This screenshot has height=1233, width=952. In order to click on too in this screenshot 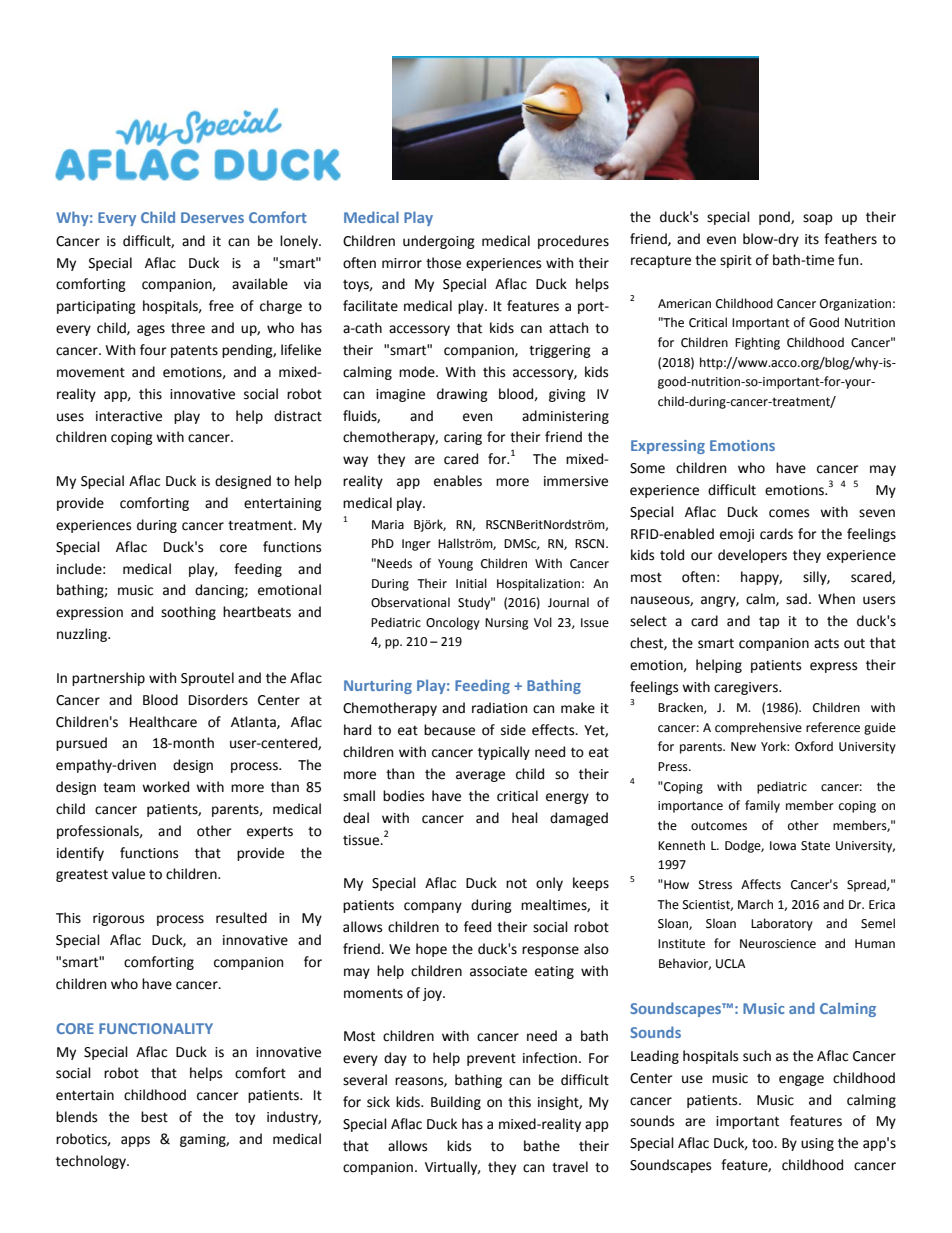, I will do `click(764, 1144)`.
